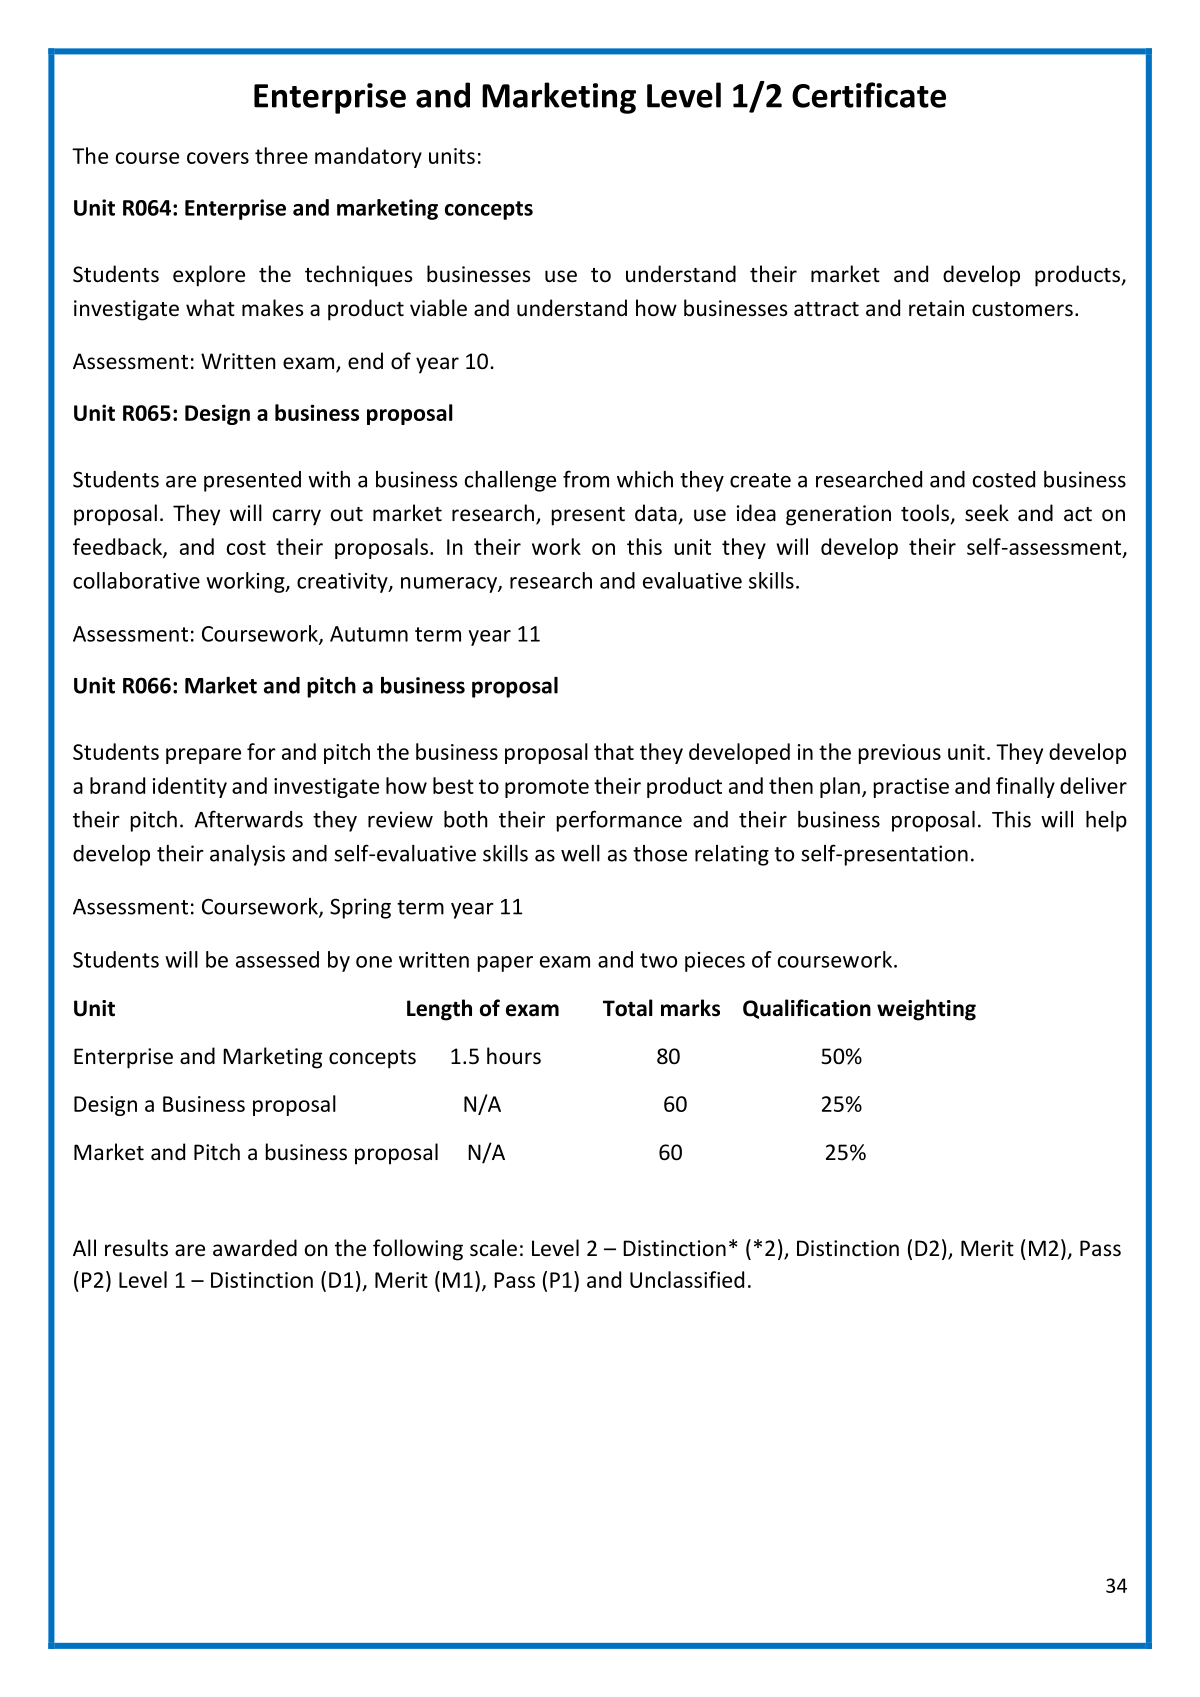  I want to click on Certificate, so click(869, 95).
